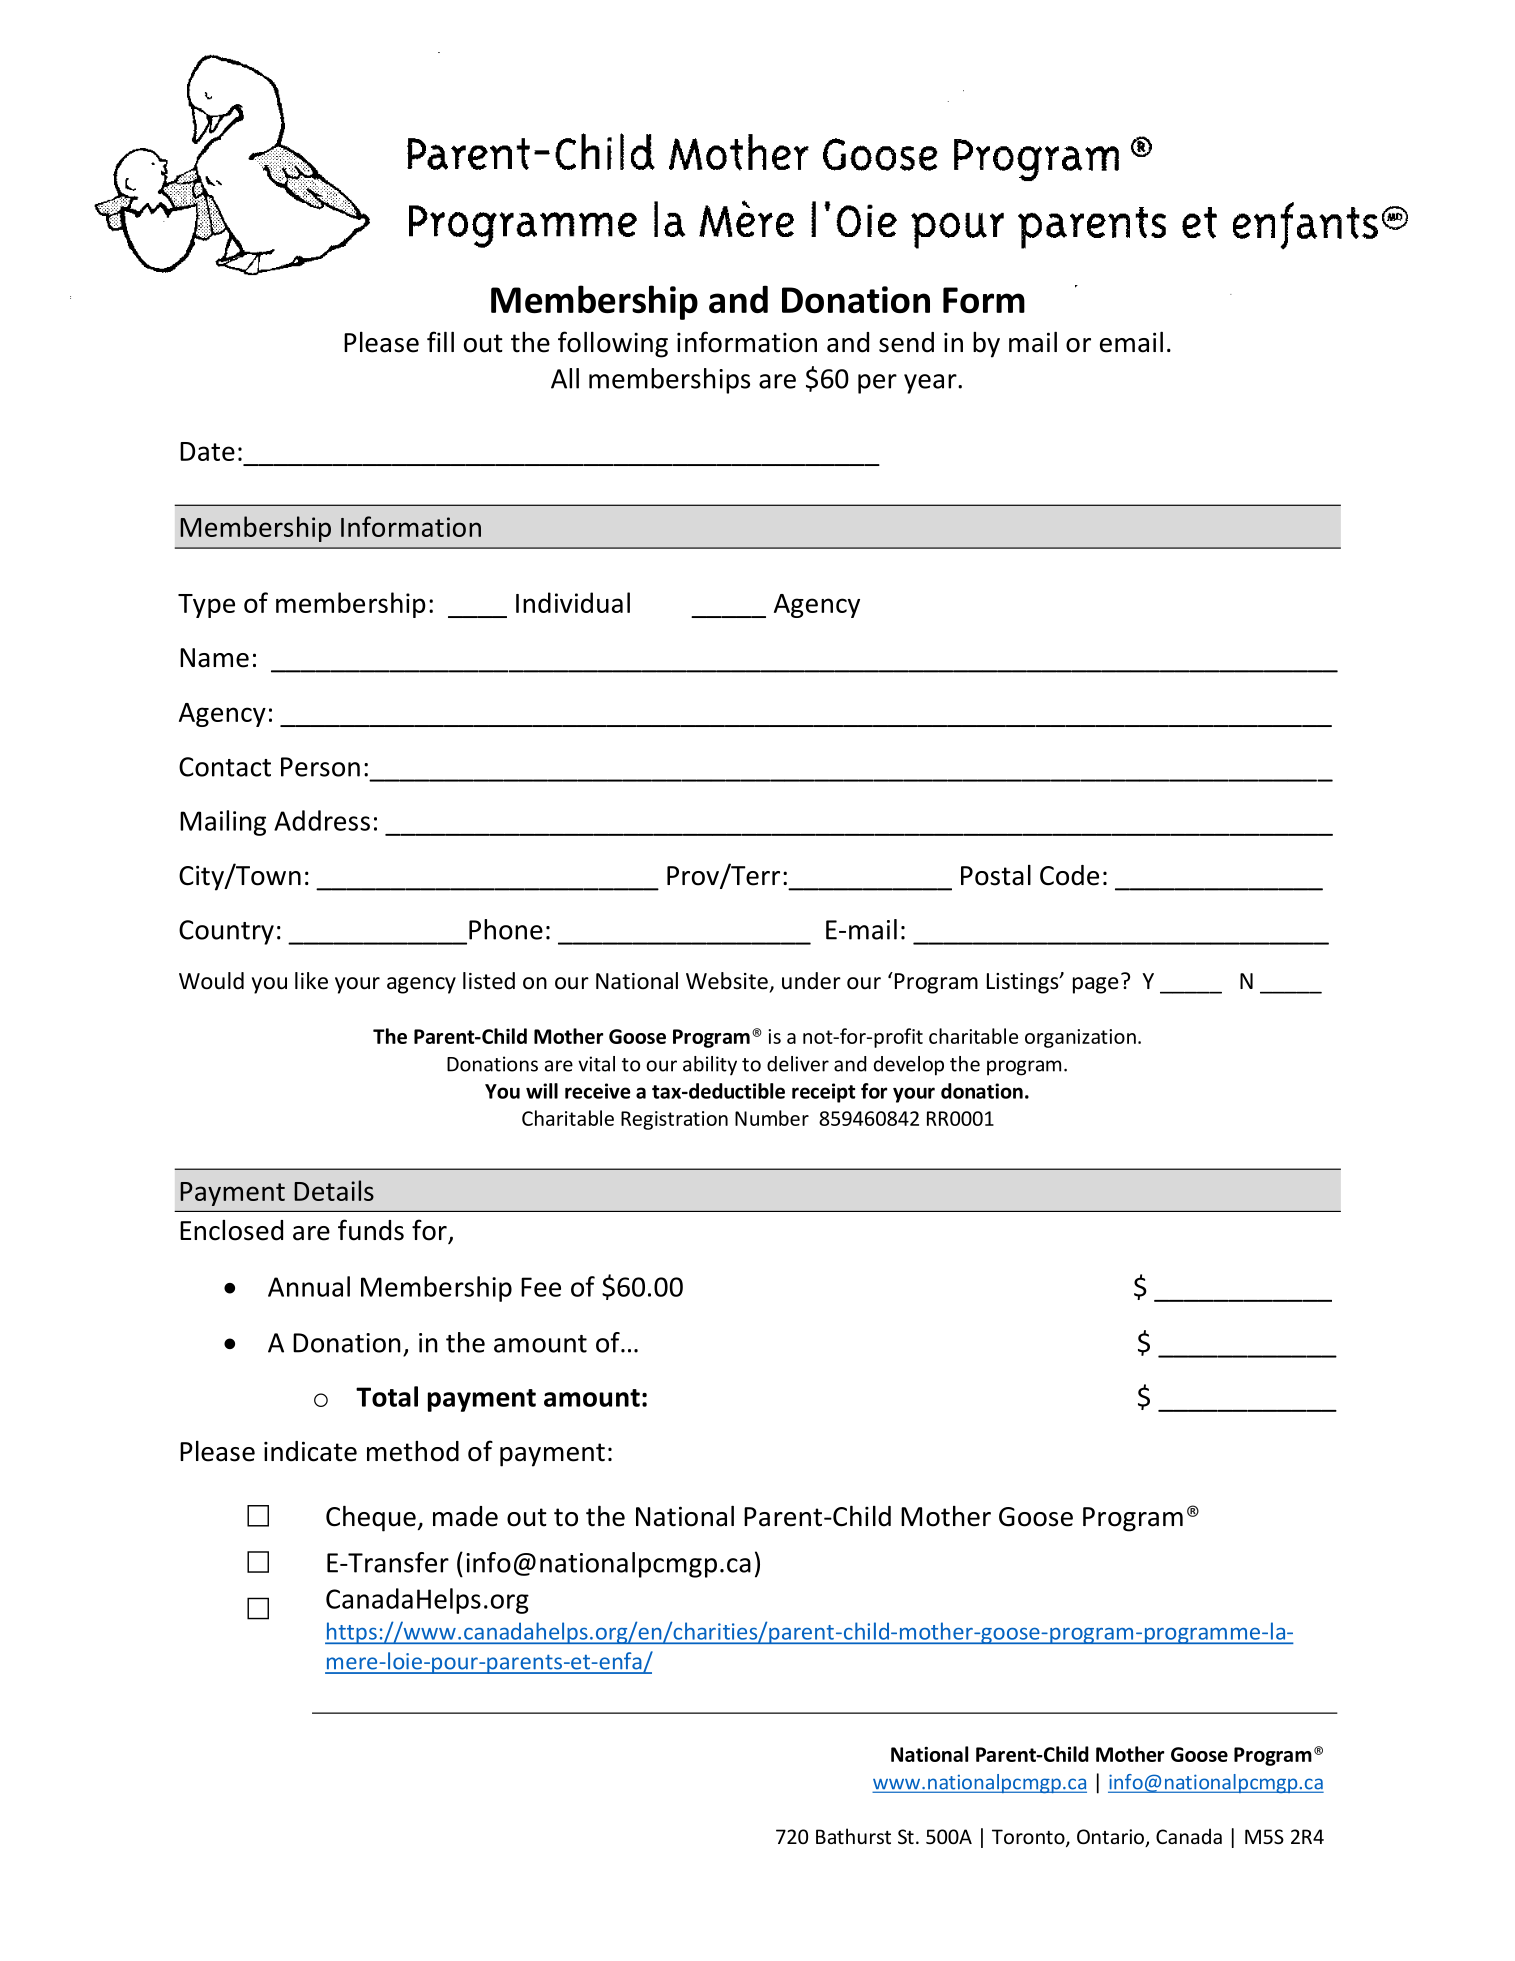 Image resolution: width=1515 pixels, height=1961 pixels. Describe the element at coordinates (372, 1518) in the screenshot. I see `Cheque` at that location.
